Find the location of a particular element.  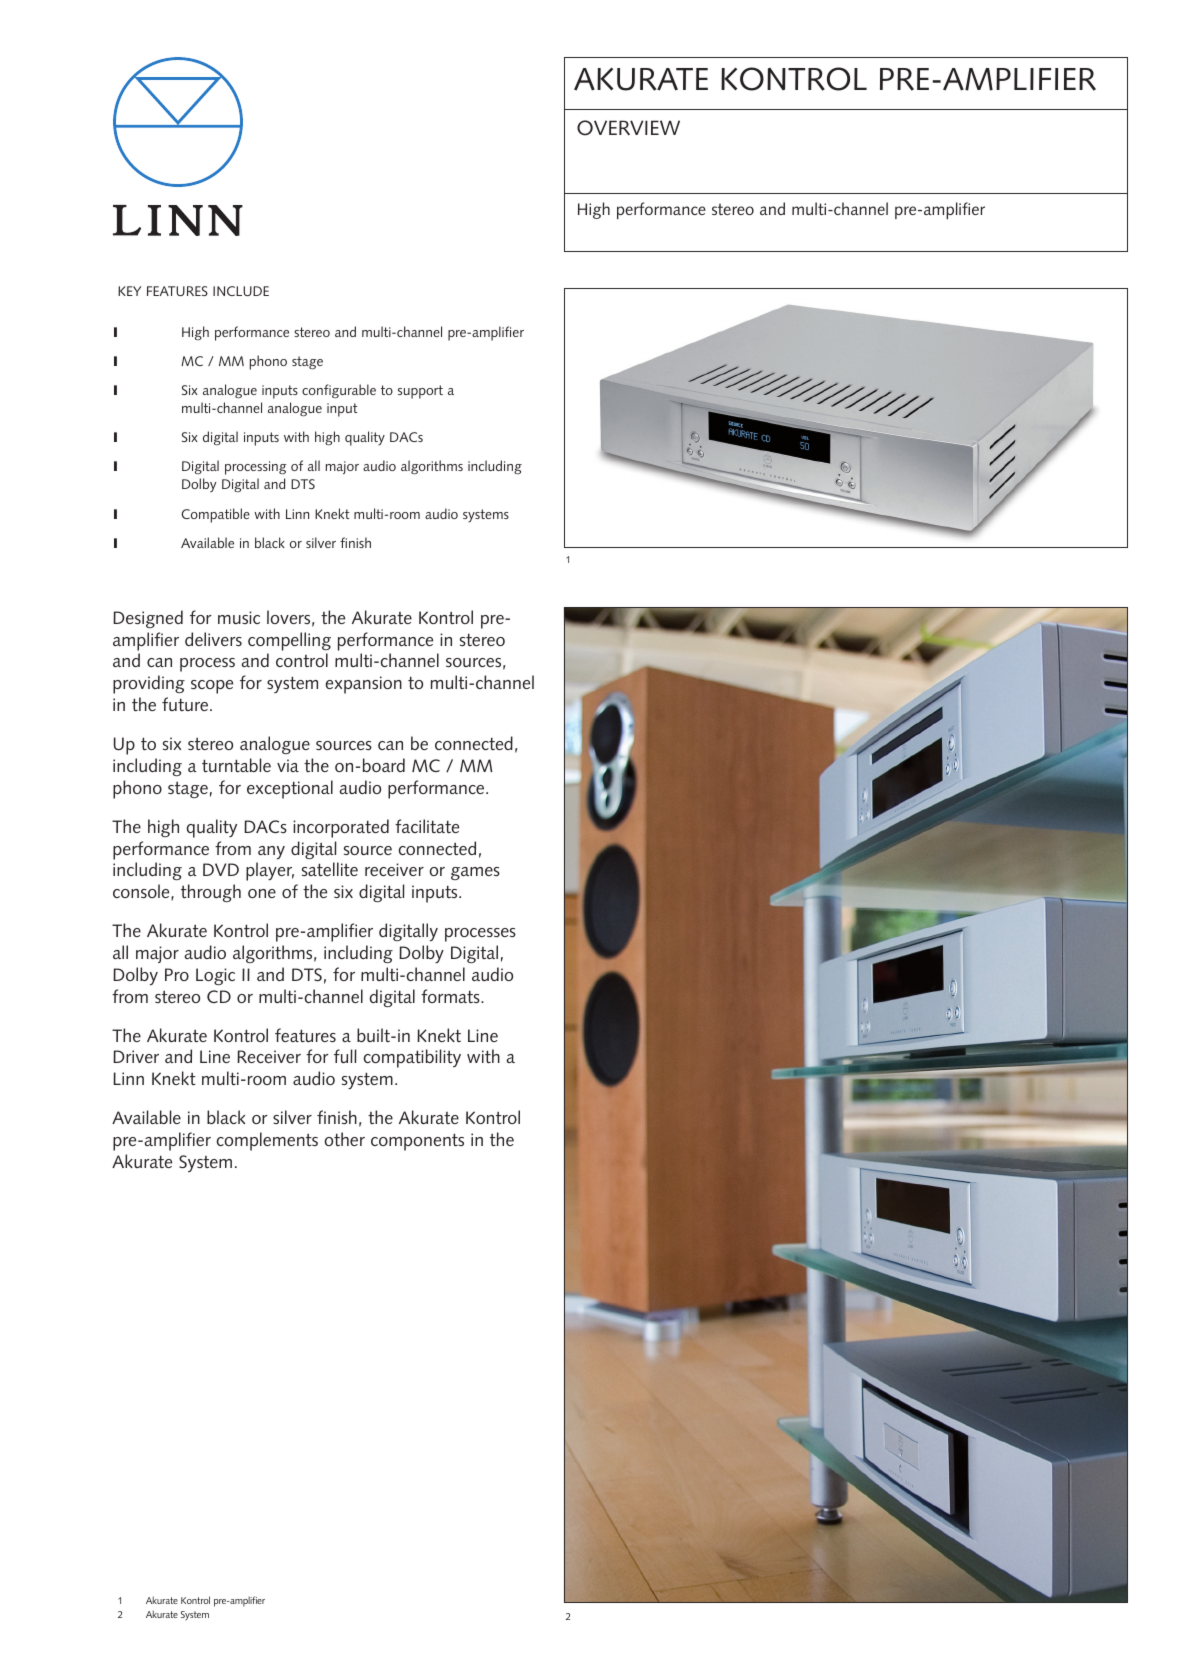

INCLUDE is located at coordinates (241, 291).
